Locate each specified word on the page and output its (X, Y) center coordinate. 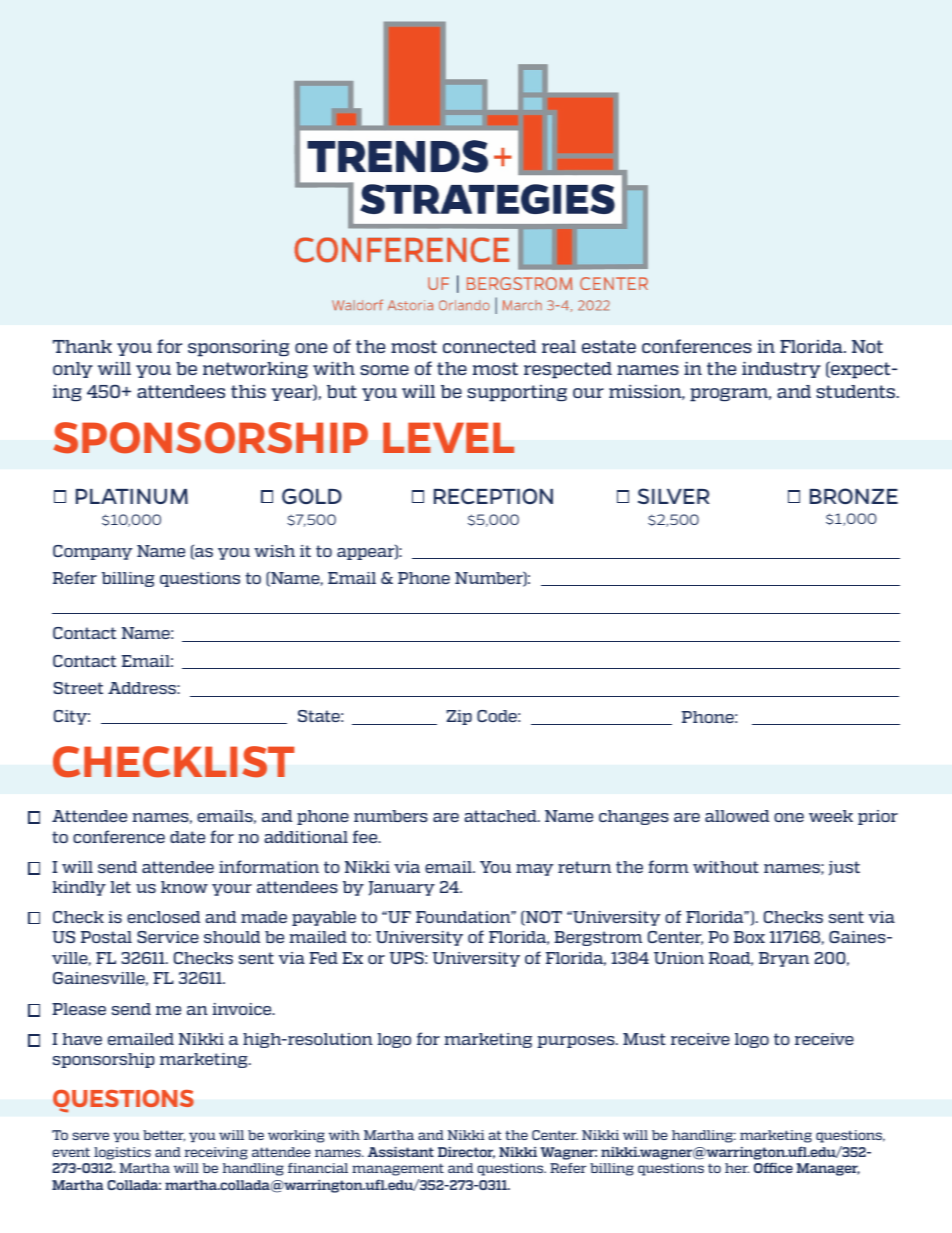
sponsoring (238, 348)
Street (78, 688)
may (535, 870)
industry (781, 369)
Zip (459, 717)
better (164, 1136)
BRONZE (854, 496)
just (844, 868)
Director (466, 1153)
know (184, 887)
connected (489, 346)
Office (773, 1167)
